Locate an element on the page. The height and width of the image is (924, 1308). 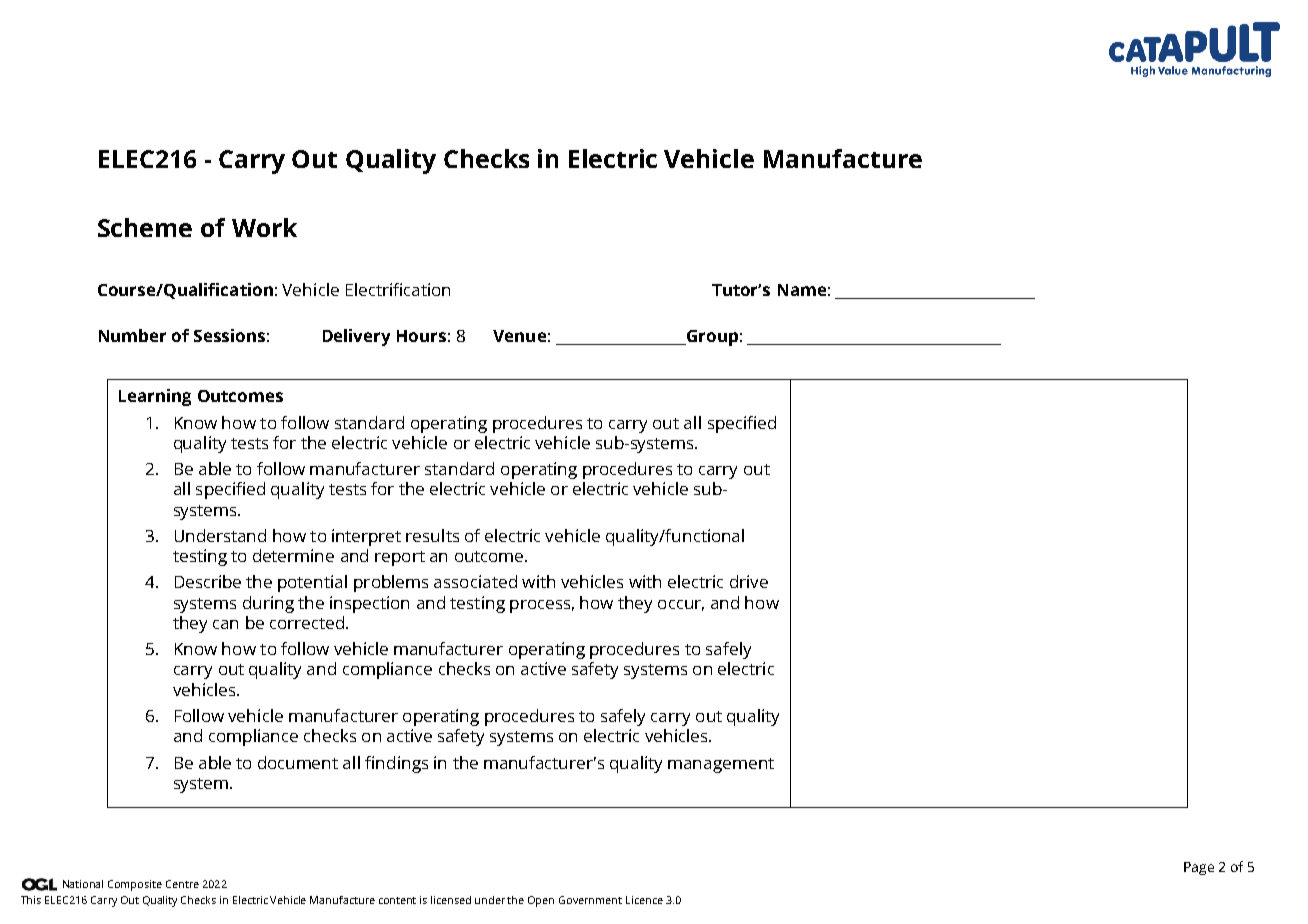
Work is located at coordinates (264, 227).
